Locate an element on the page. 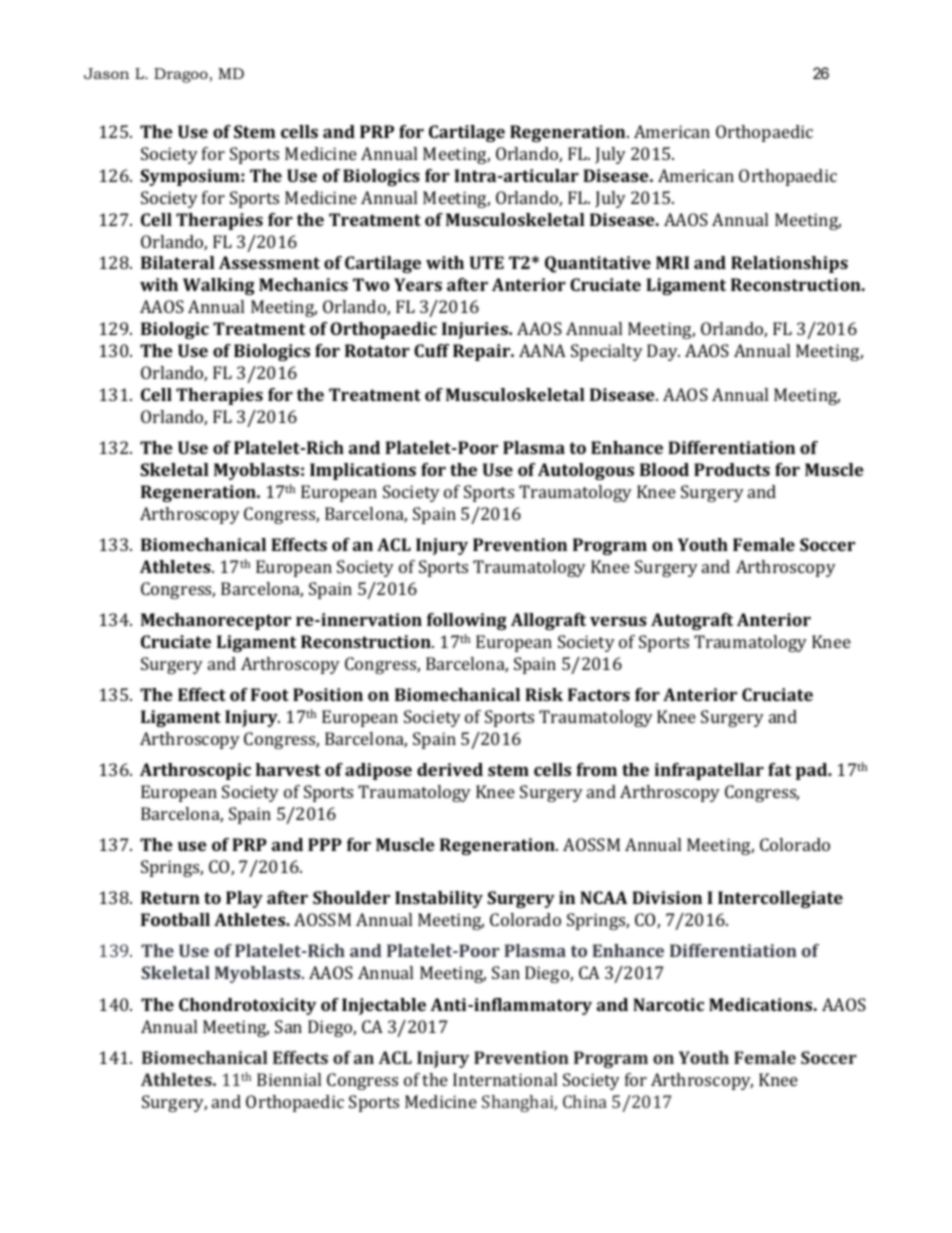  Jason is located at coordinates (106, 73).
